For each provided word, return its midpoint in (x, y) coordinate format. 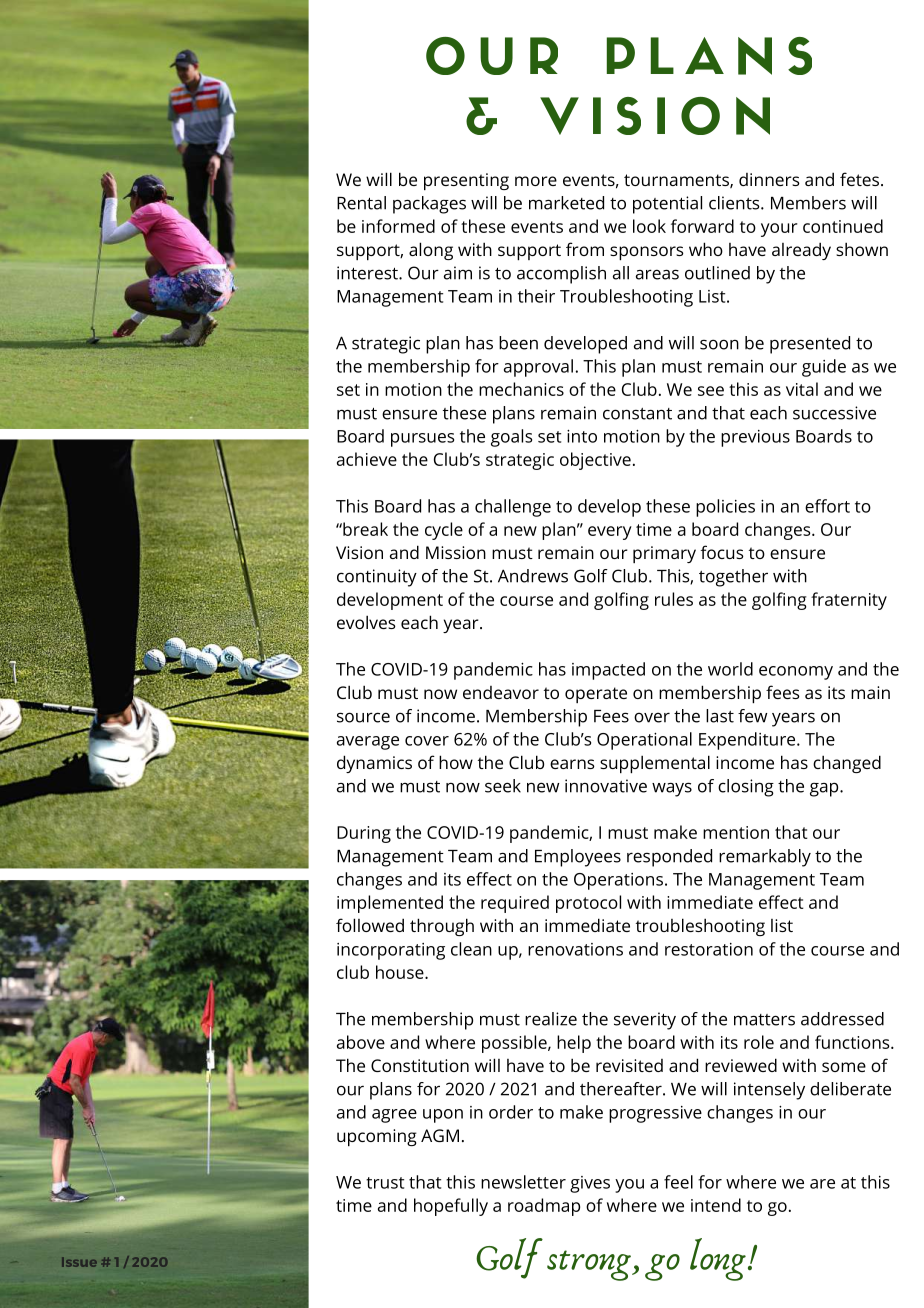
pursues (422, 440)
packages (429, 205)
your (779, 230)
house (401, 972)
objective (595, 461)
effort (827, 506)
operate (596, 695)
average (368, 743)
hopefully (451, 1207)
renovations (575, 949)
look (649, 226)
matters (764, 1020)
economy (796, 673)
